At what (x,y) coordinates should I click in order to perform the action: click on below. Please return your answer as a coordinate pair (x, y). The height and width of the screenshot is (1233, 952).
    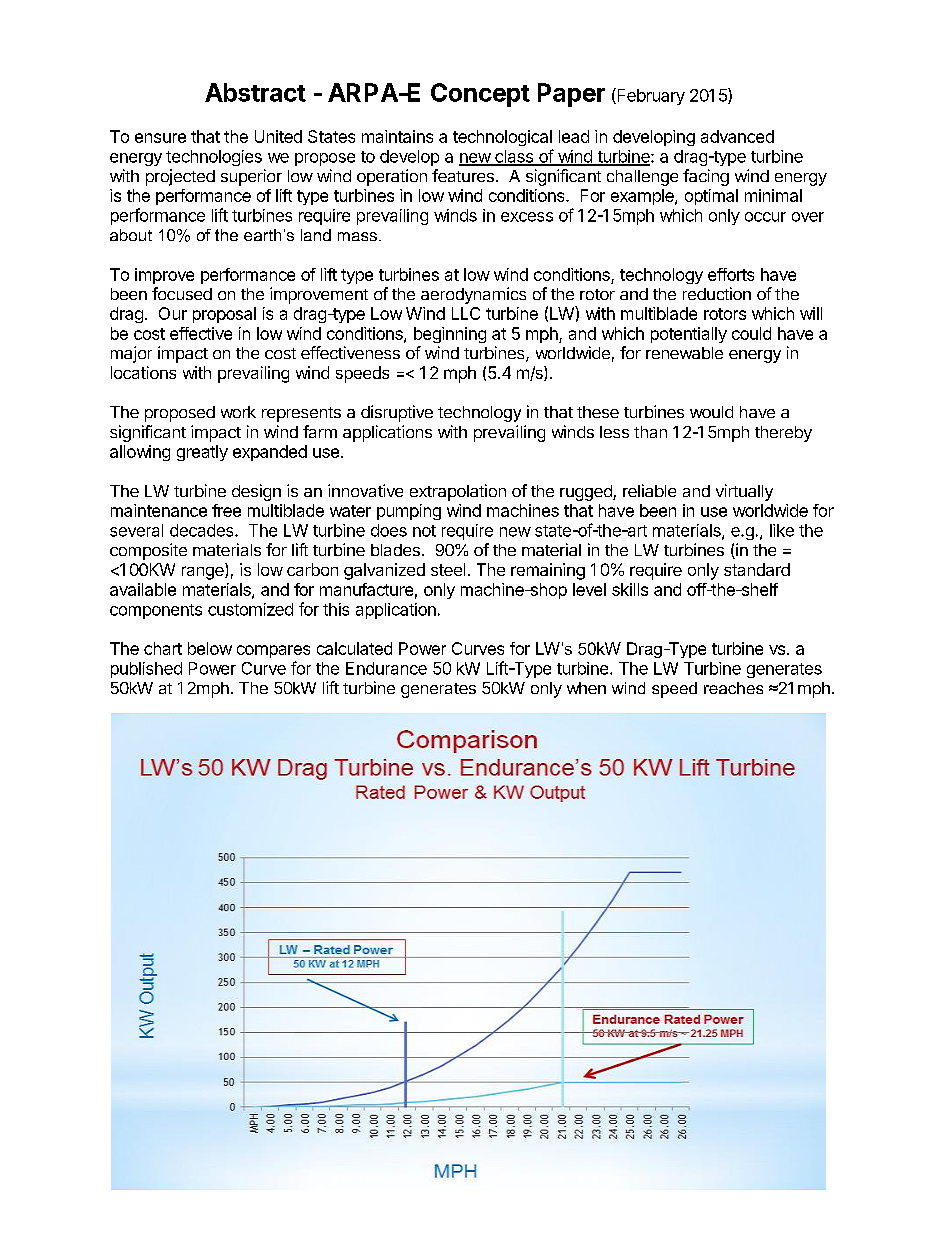
    Looking at the image, I should click on (210, 648).
